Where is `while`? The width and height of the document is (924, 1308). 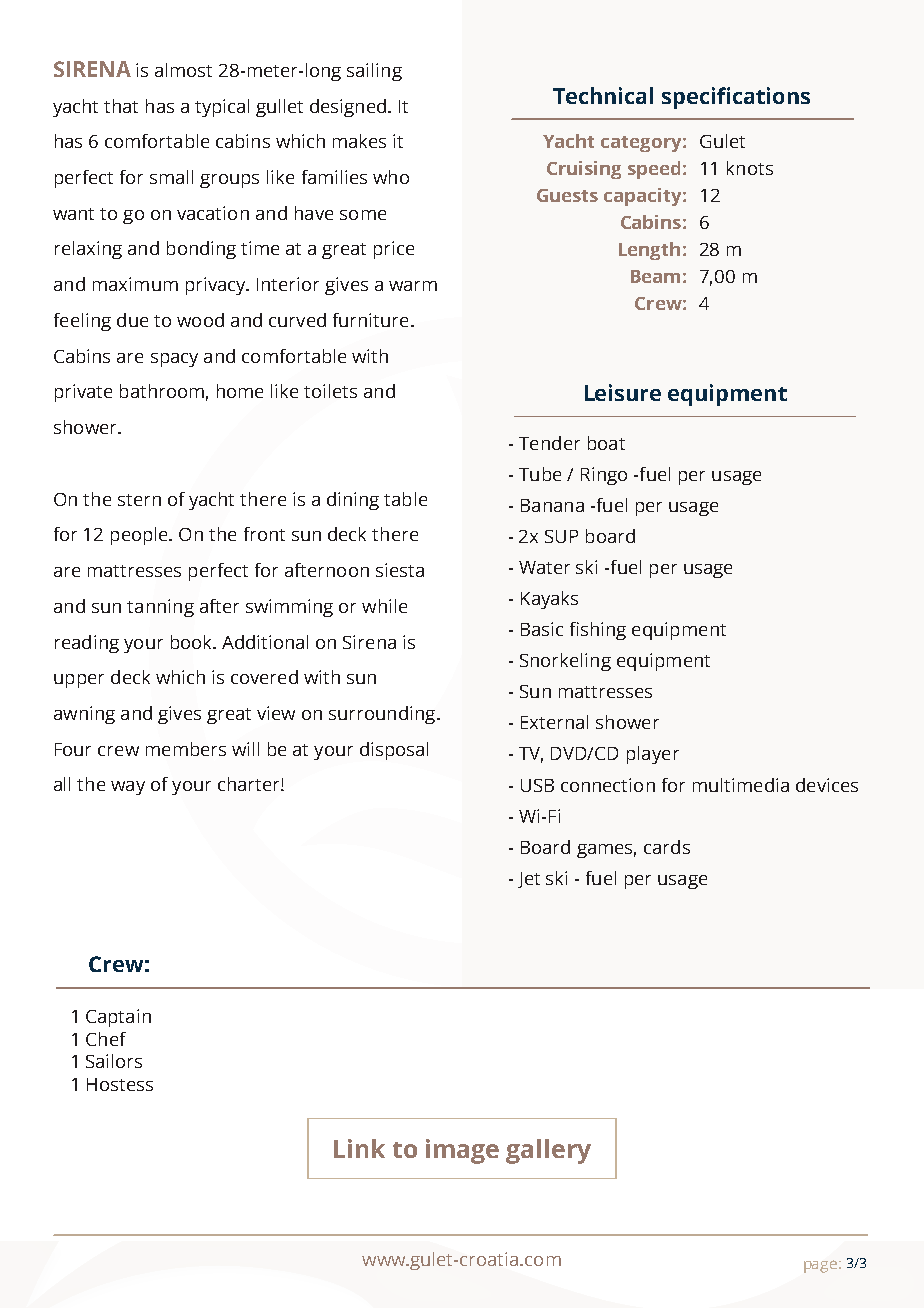
while is located at coordinates (384, 606).
